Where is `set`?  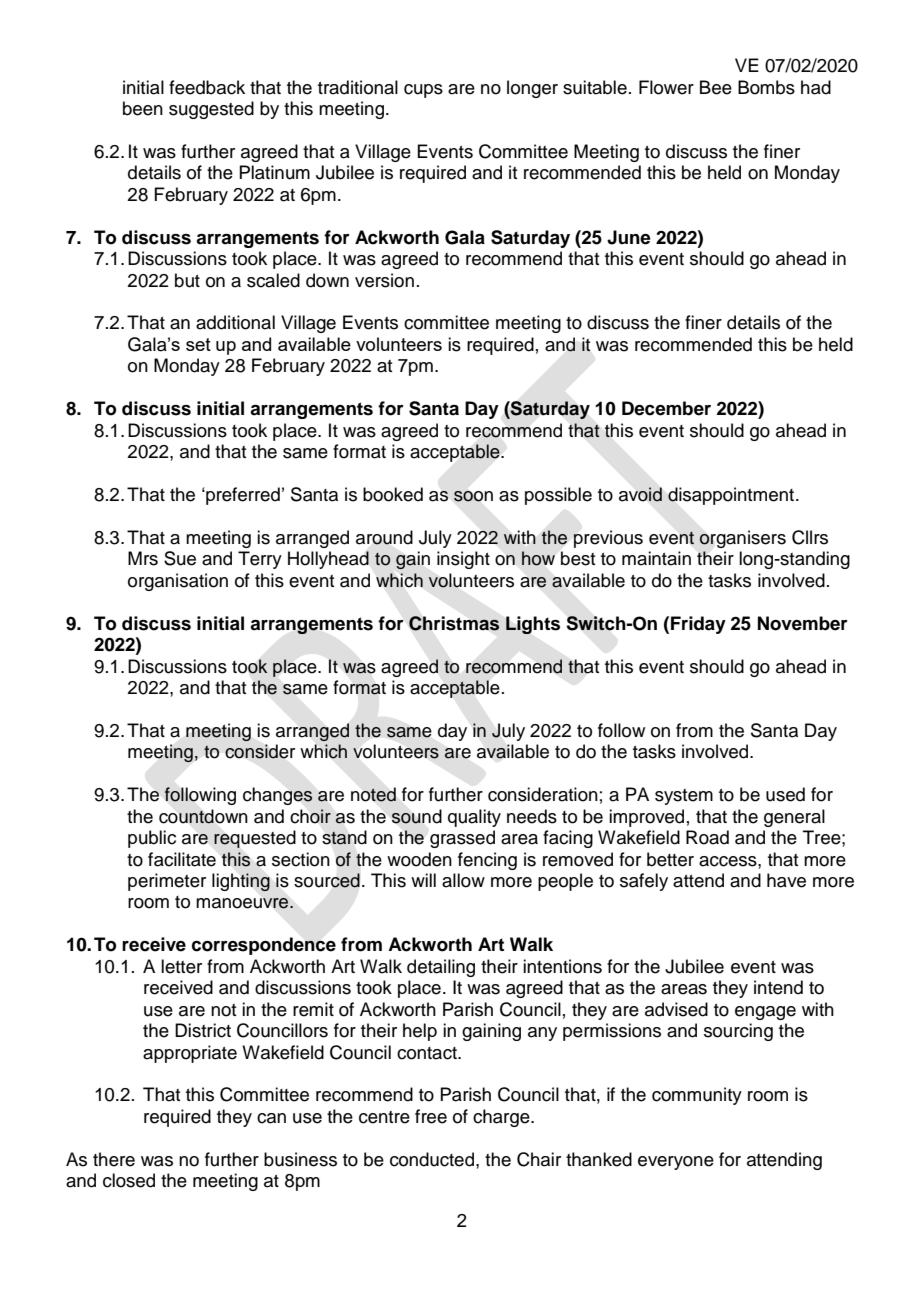
set is located at coordinates (198, 344).
